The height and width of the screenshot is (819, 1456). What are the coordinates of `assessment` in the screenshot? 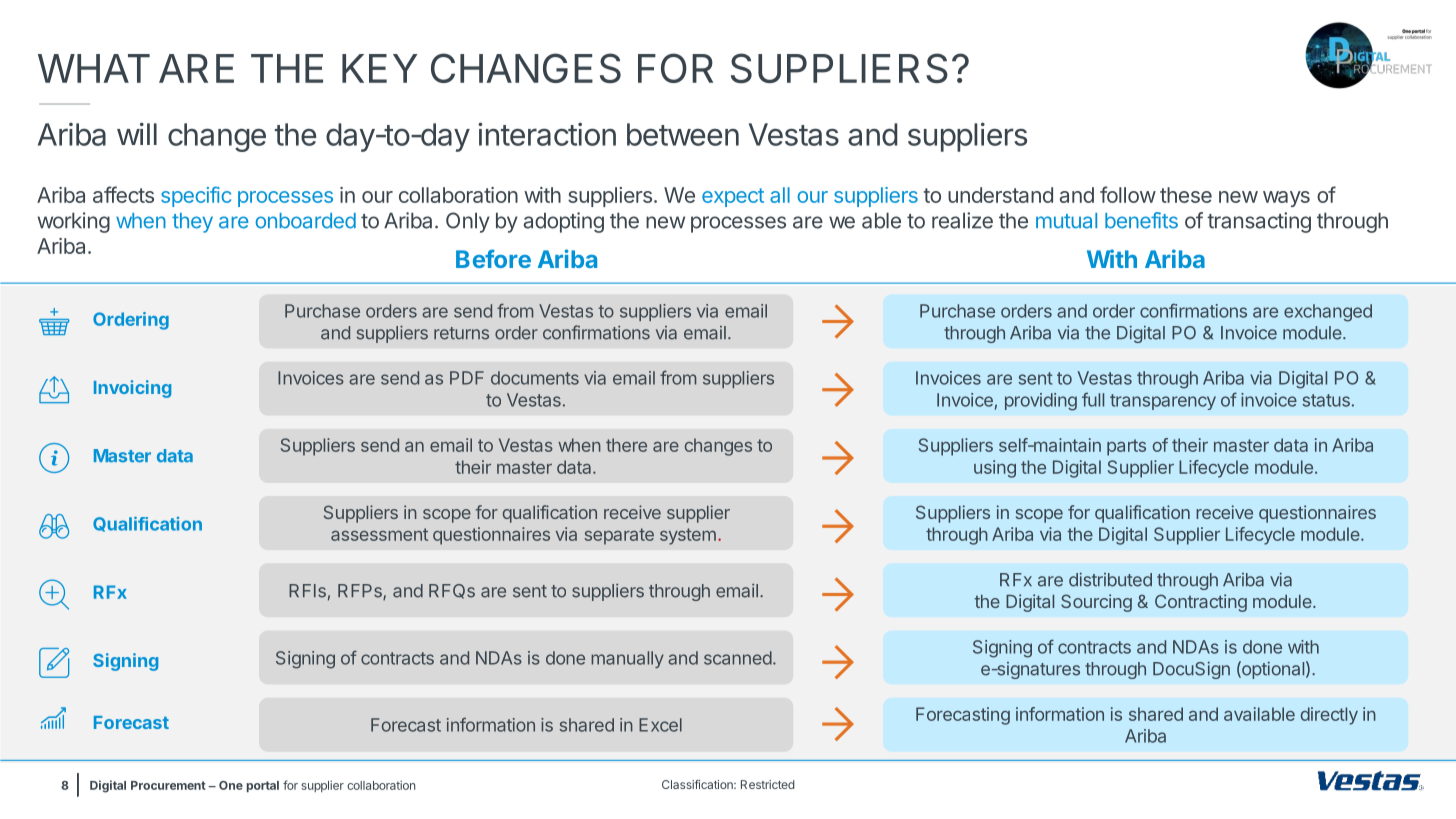 It's located at (379, 534).
